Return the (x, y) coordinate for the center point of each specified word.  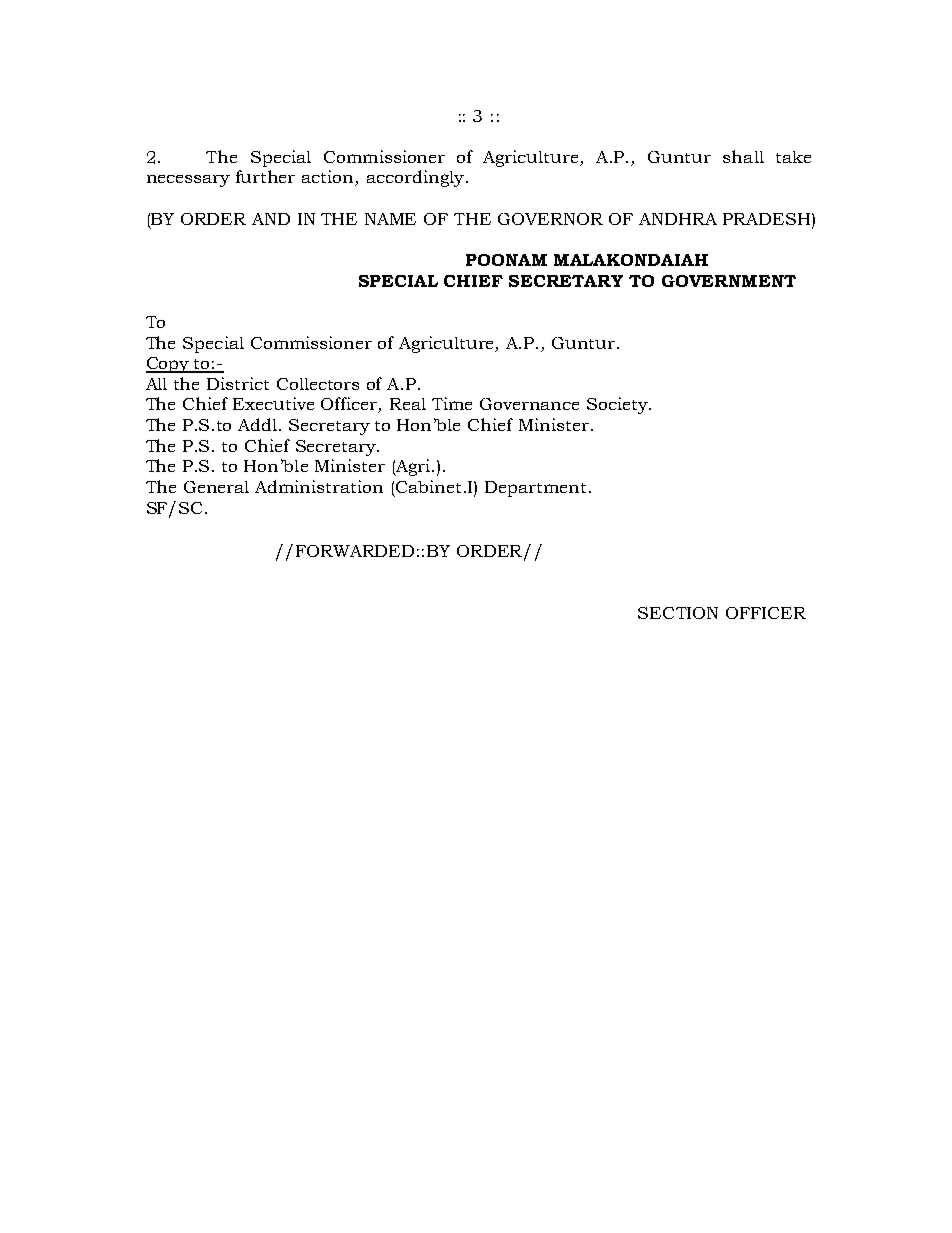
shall (743, 156)
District (238, 383)
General (216, 487)
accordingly (415, 178)
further (265, 176)
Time (452, 403)
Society (618, 405)
